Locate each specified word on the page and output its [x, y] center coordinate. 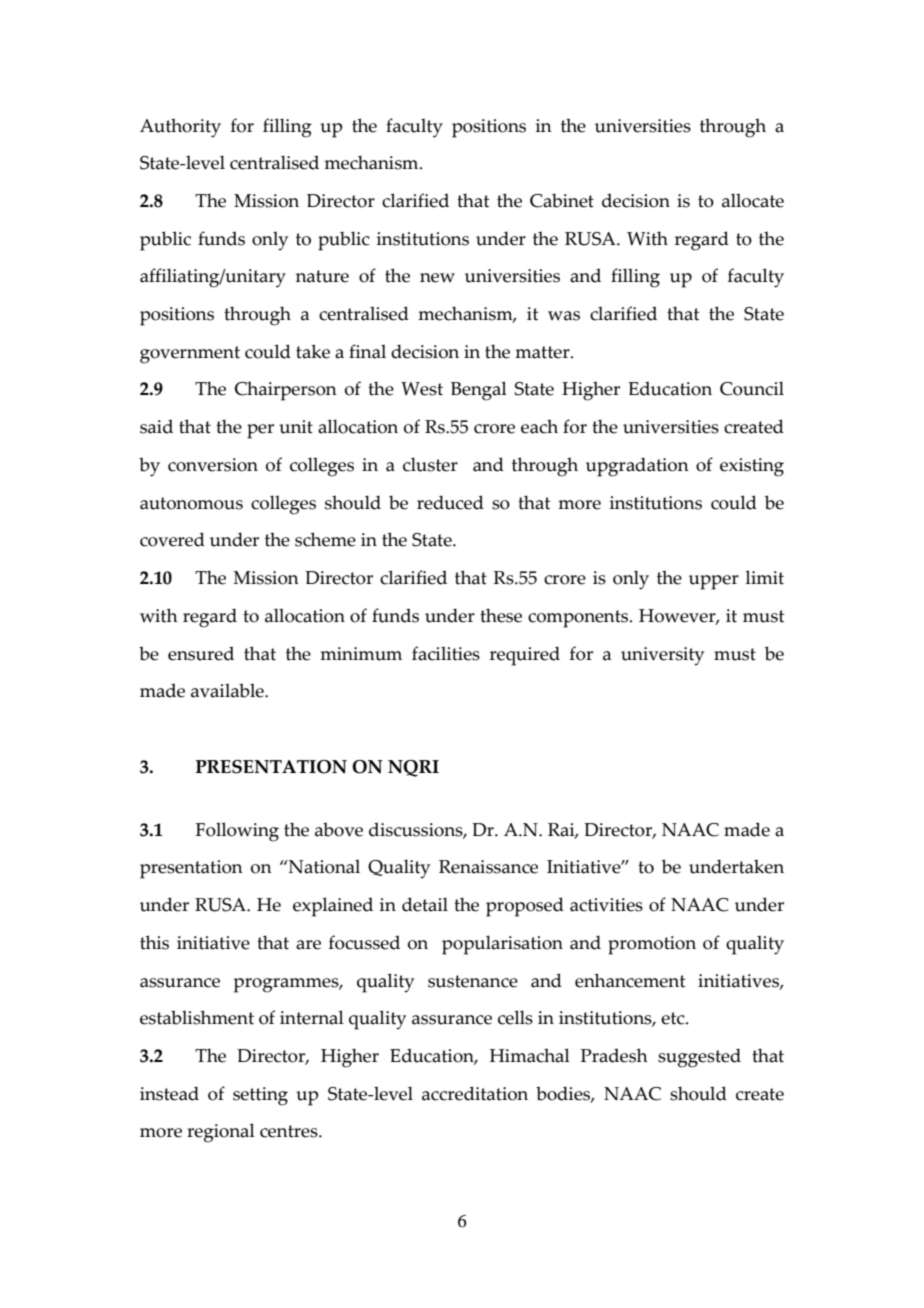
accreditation [475, 1093]
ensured [201, 653]
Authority [180, 128]
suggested [699, 1058]
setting [260, 1096]
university [662, 656]
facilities [446, 653]
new [437, 278]
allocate [753, 200]
